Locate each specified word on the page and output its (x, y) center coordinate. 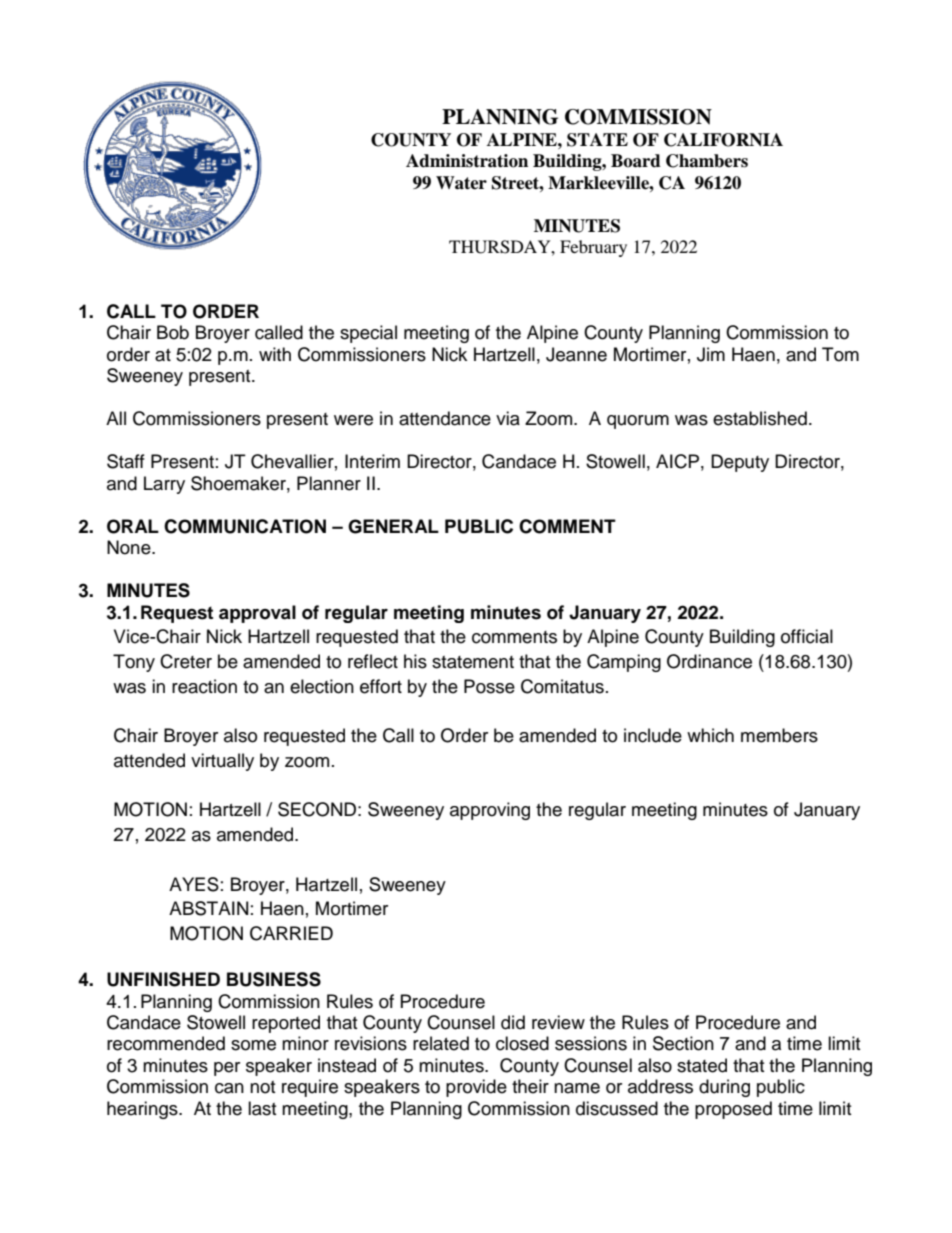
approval (257, 614)
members (779, 735)
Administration (467, 161)
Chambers (707, 161)
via (508, 418)
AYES (194, 884)
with (275, 354)
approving (490, 811)
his (415, 661)
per (227, 1069)
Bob (173, 332)
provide (476, 1088)
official (807, 636)
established (760, 418)
